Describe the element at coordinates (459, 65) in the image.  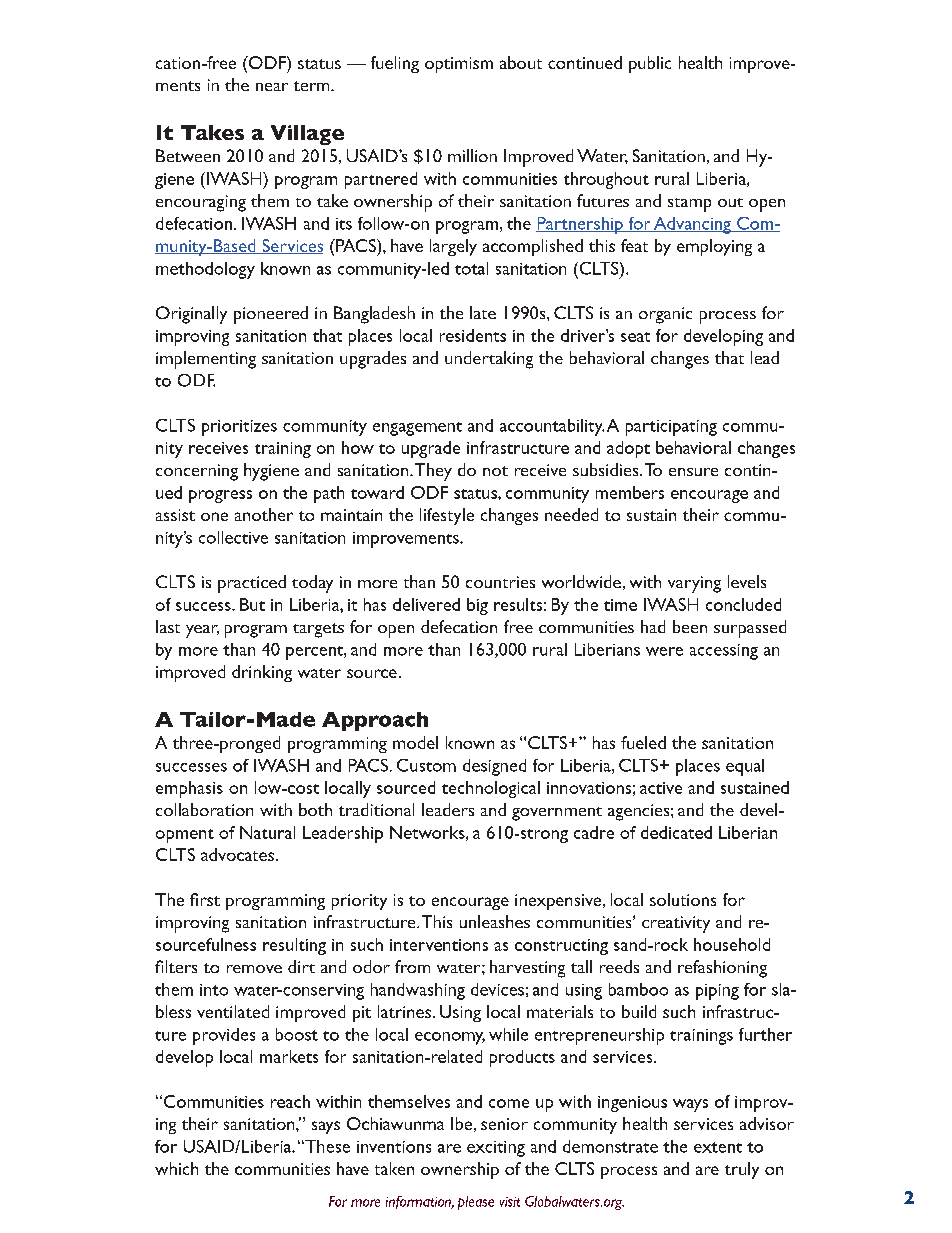
I see `optimism` at that location.
